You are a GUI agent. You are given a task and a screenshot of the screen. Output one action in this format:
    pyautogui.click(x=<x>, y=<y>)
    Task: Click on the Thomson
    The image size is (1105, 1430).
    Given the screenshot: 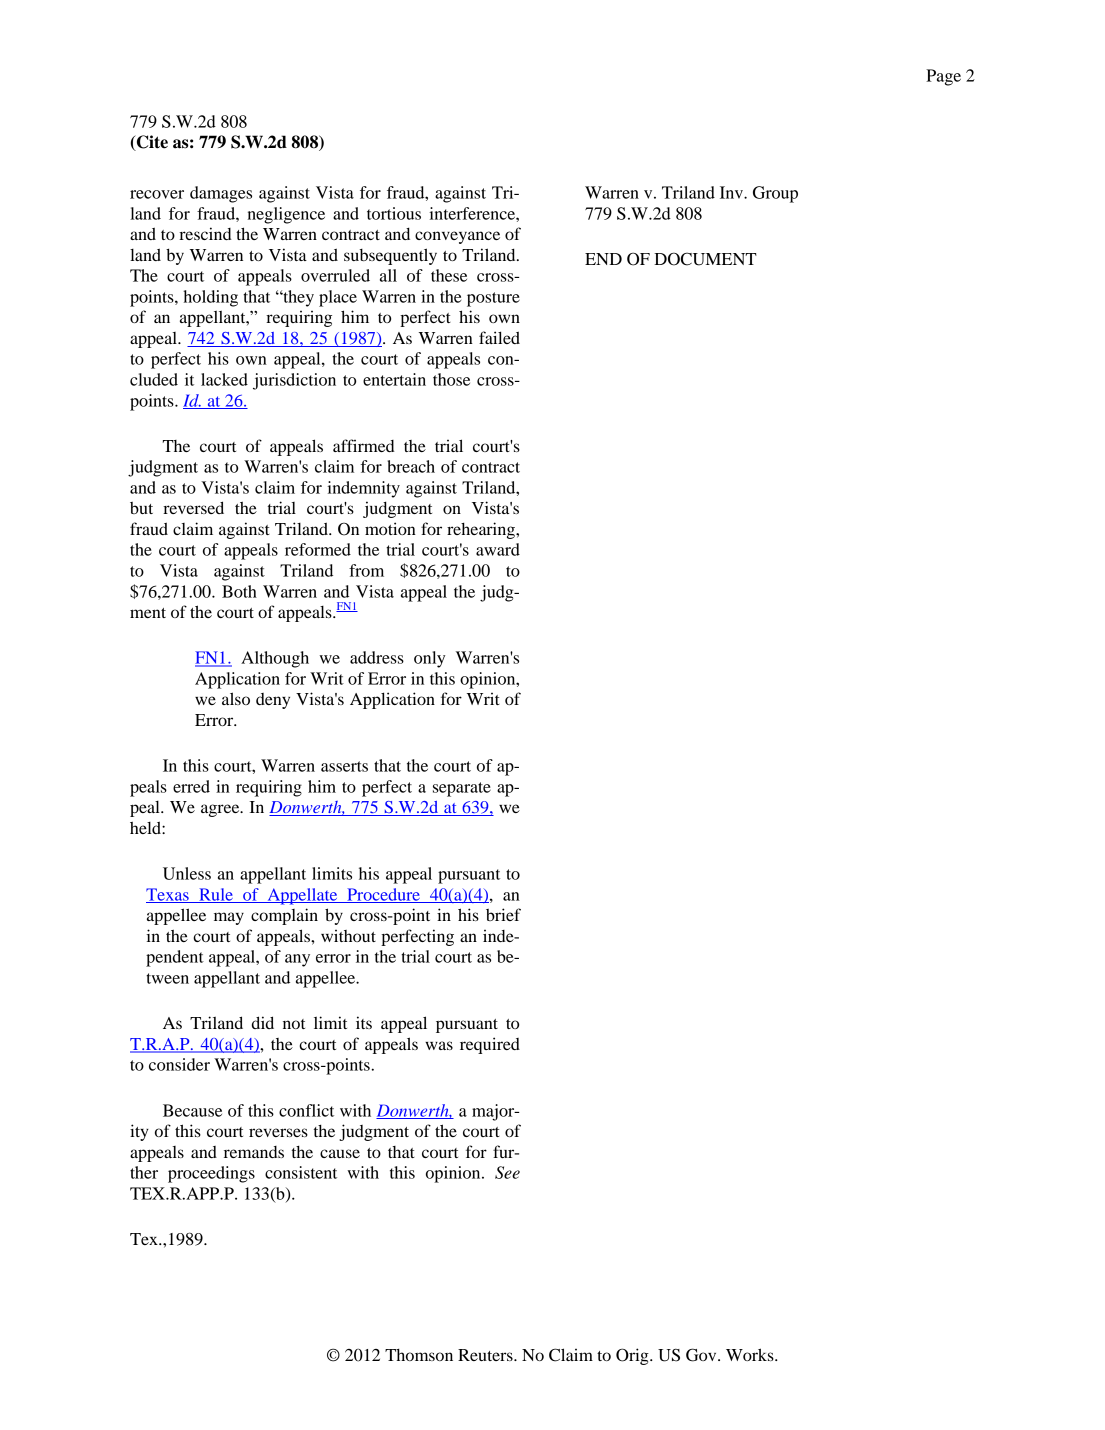 What is the action you would take?
    pyautogui.click(x=419, y=1355)
